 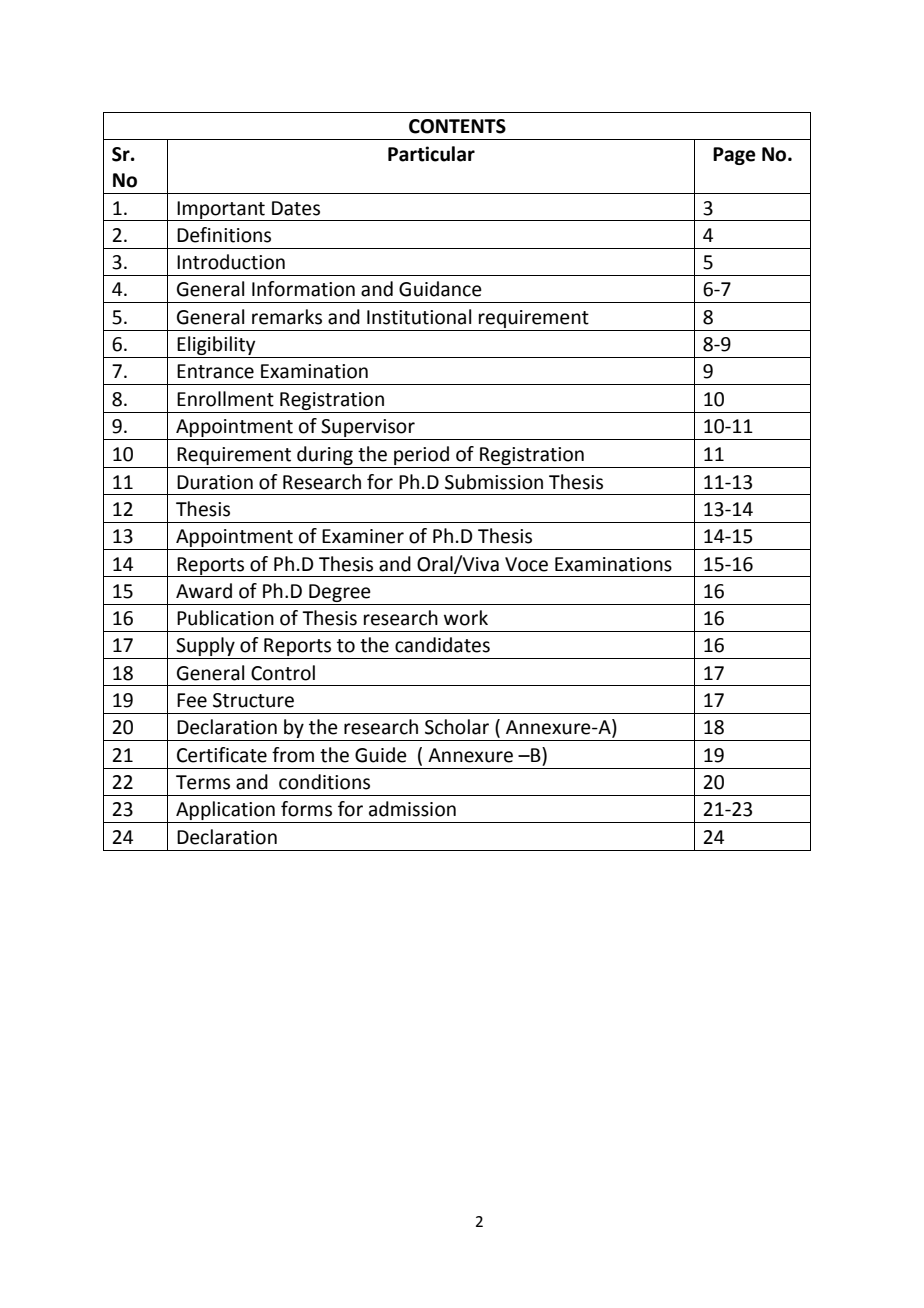 I want to click on CONTENTS, so click(x=457, y=126).
